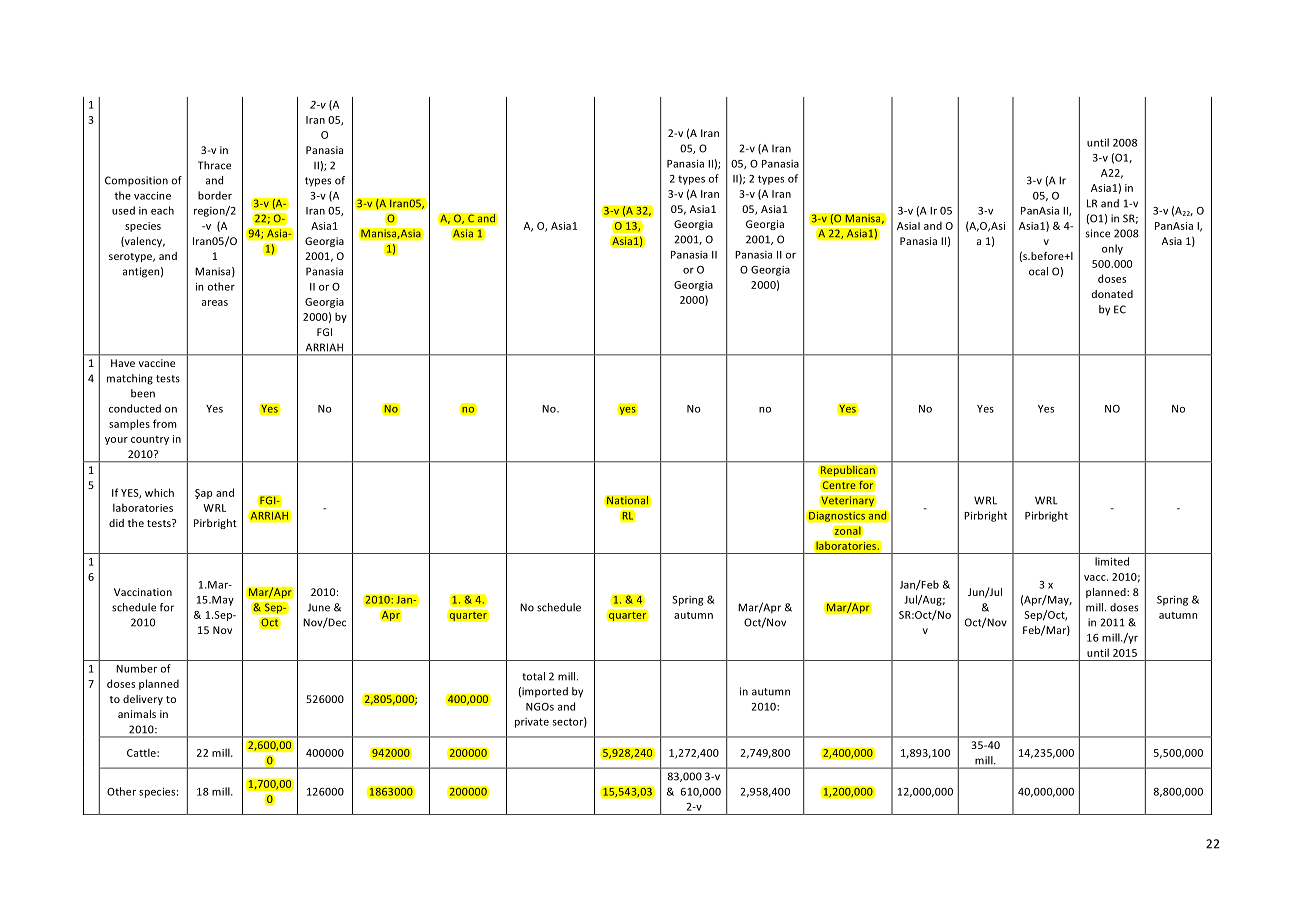 The image size is (1308, 924). Describe the element at coordinates (165, 423) in the screenshot. I see `from` at that location.
